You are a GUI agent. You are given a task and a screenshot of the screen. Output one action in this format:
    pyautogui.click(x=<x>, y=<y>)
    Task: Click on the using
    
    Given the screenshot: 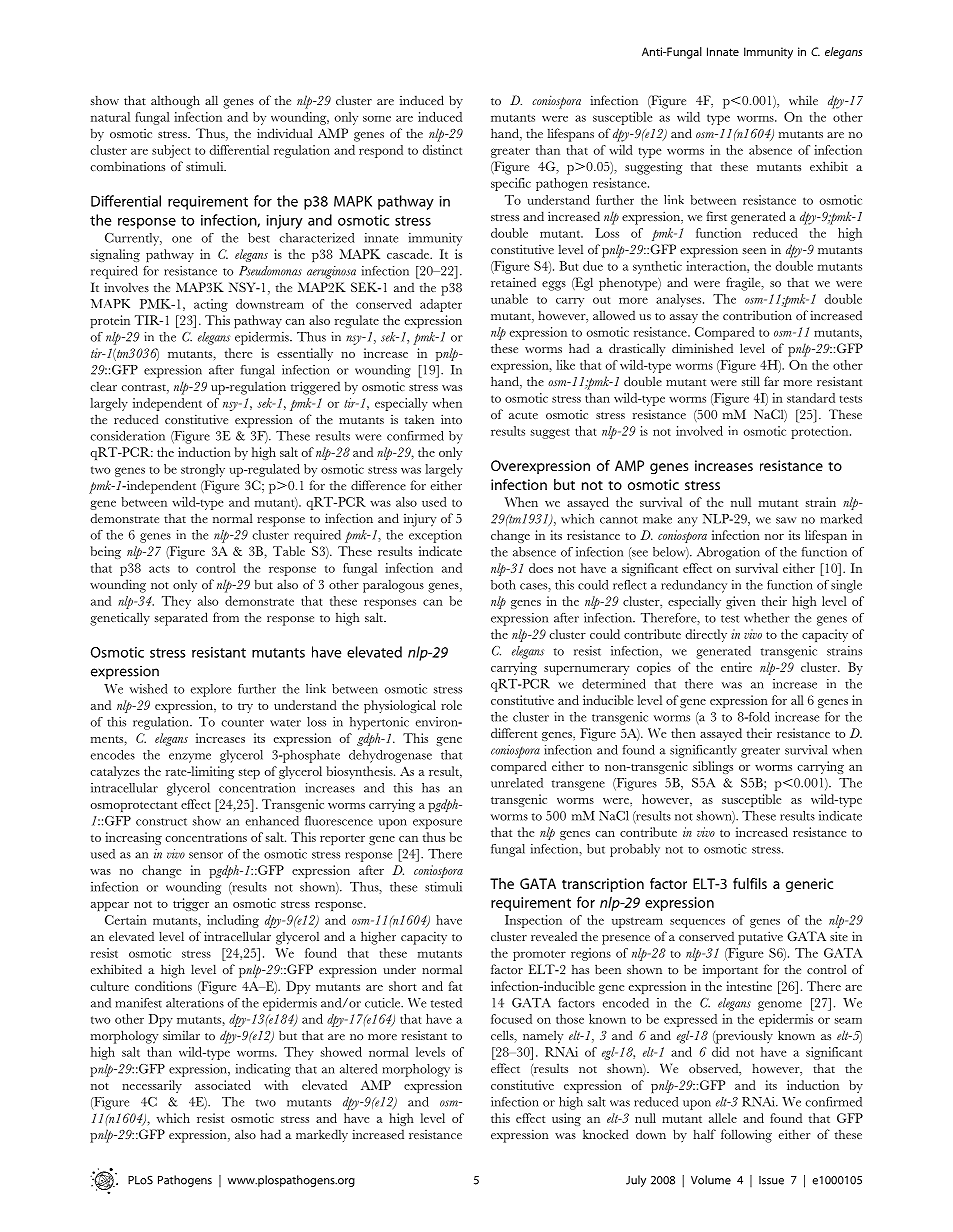 What is the action you would take?
    pyautogui.click(x=566, y=1119)
